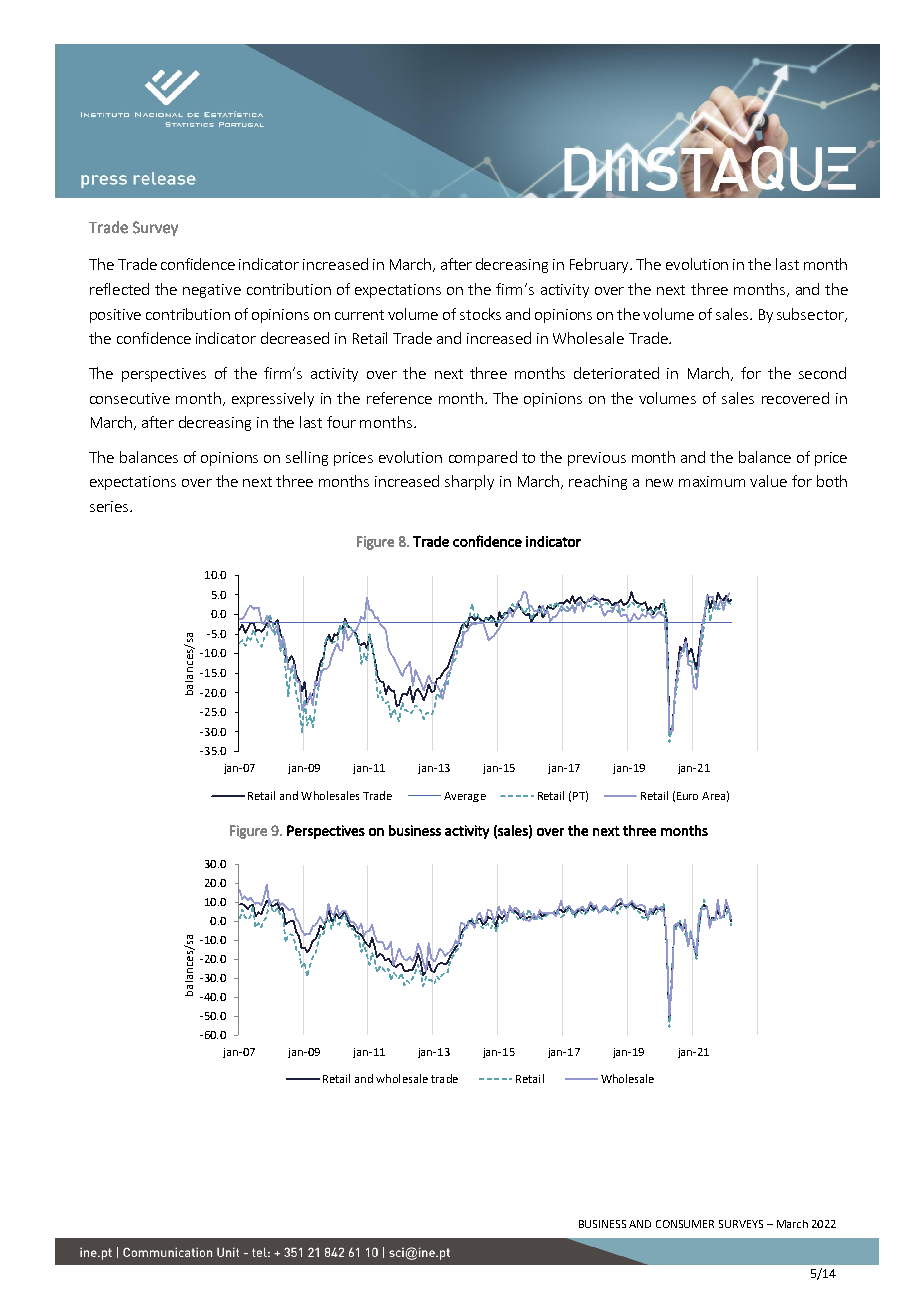 Image resolution: width=924 pixels, height=1308 pixels. I want to click on selling, so click(307, 458).
